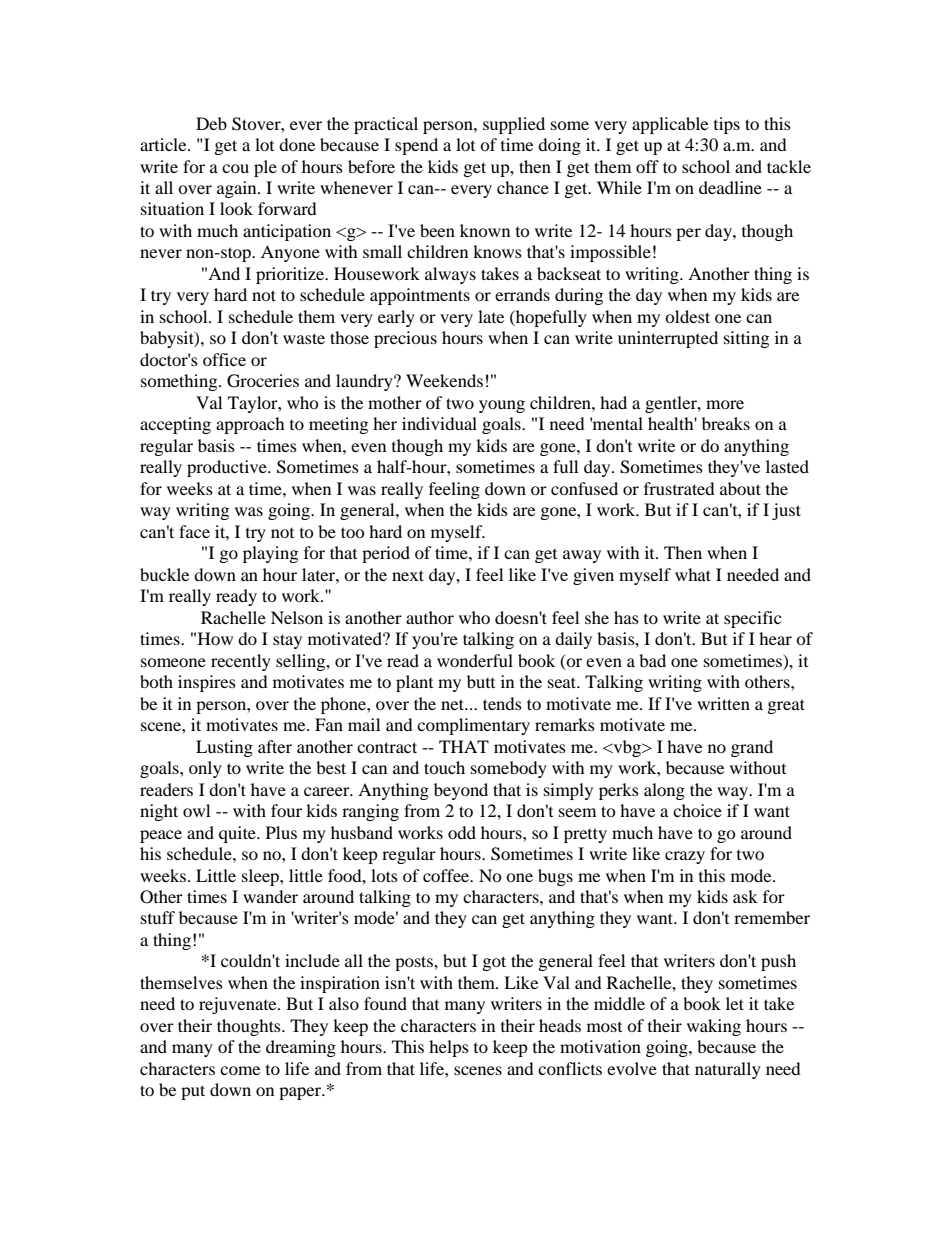 This page has height=1233, width=952. What do you see at coordinates (514, 125) in the page?
I see `supplied` at bounding box center [514, 125].
